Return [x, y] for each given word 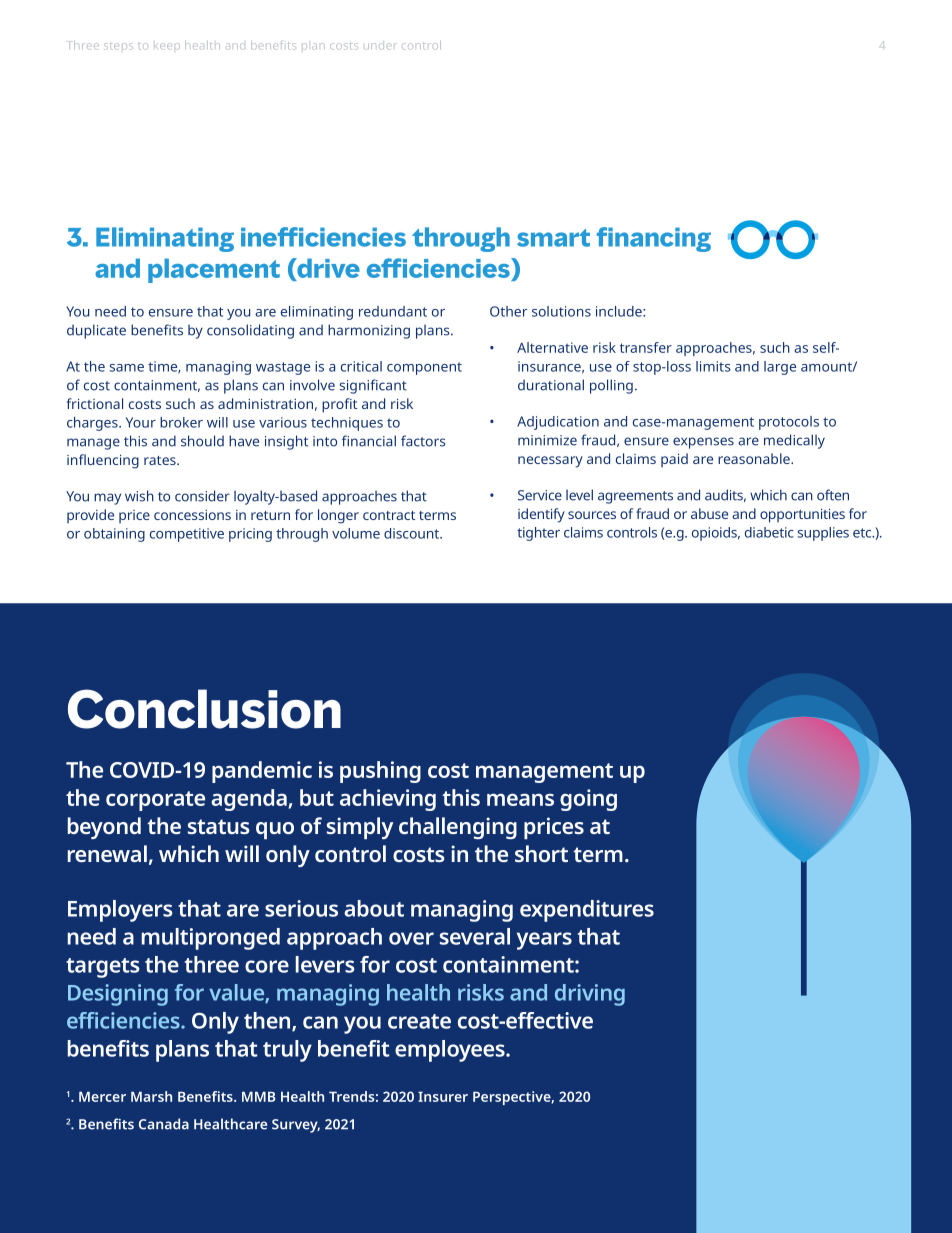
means [520, 799]
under [380, 46]
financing [654, 239]
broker [181, 422]
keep [167, 46]
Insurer [443, 1096]
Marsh [151, 1096]
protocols [789, 423]
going [588, 800]
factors [423, 441]
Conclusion [204, 709]
